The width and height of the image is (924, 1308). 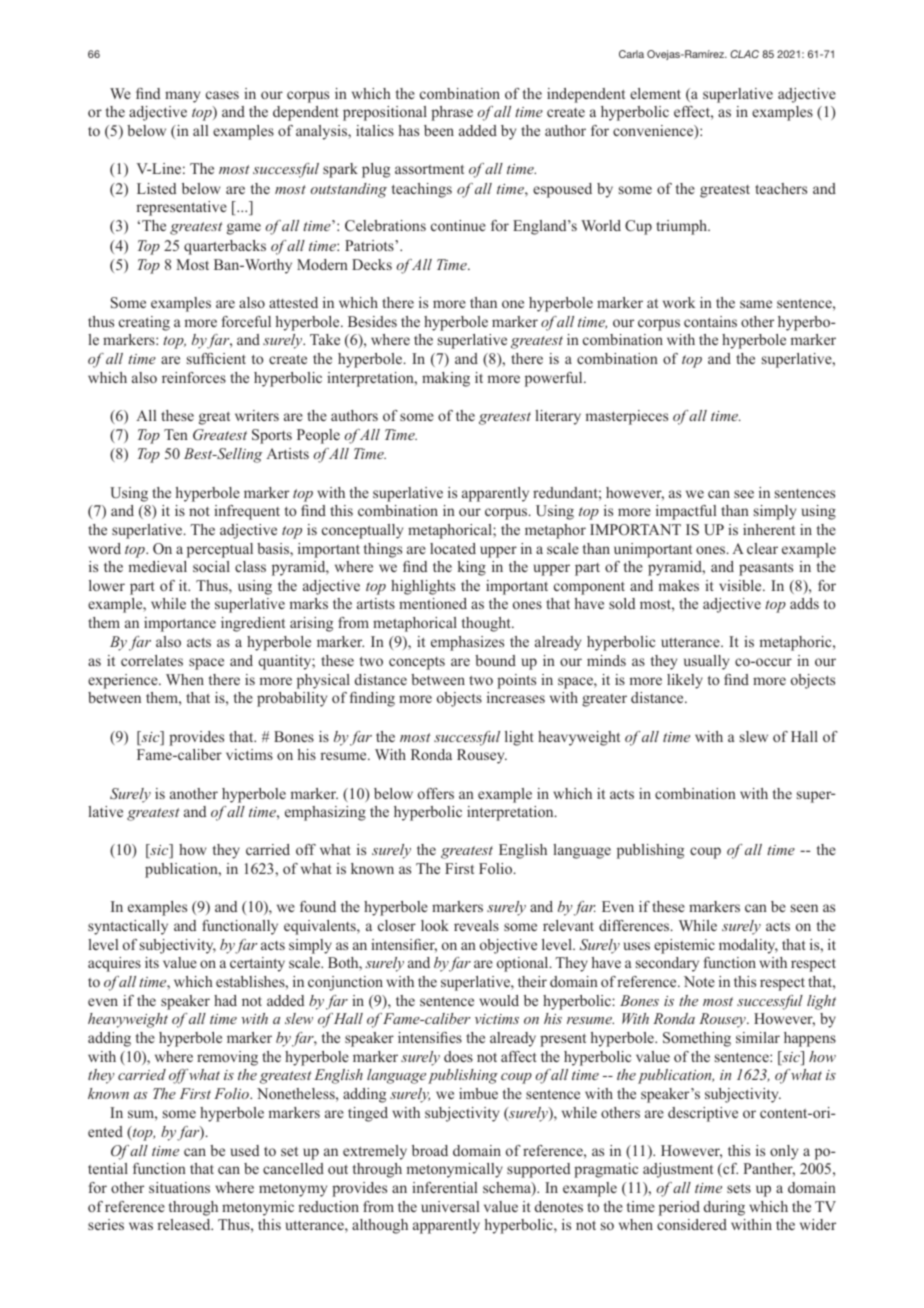 I want to click on modality, so click(x=748, y=946).
